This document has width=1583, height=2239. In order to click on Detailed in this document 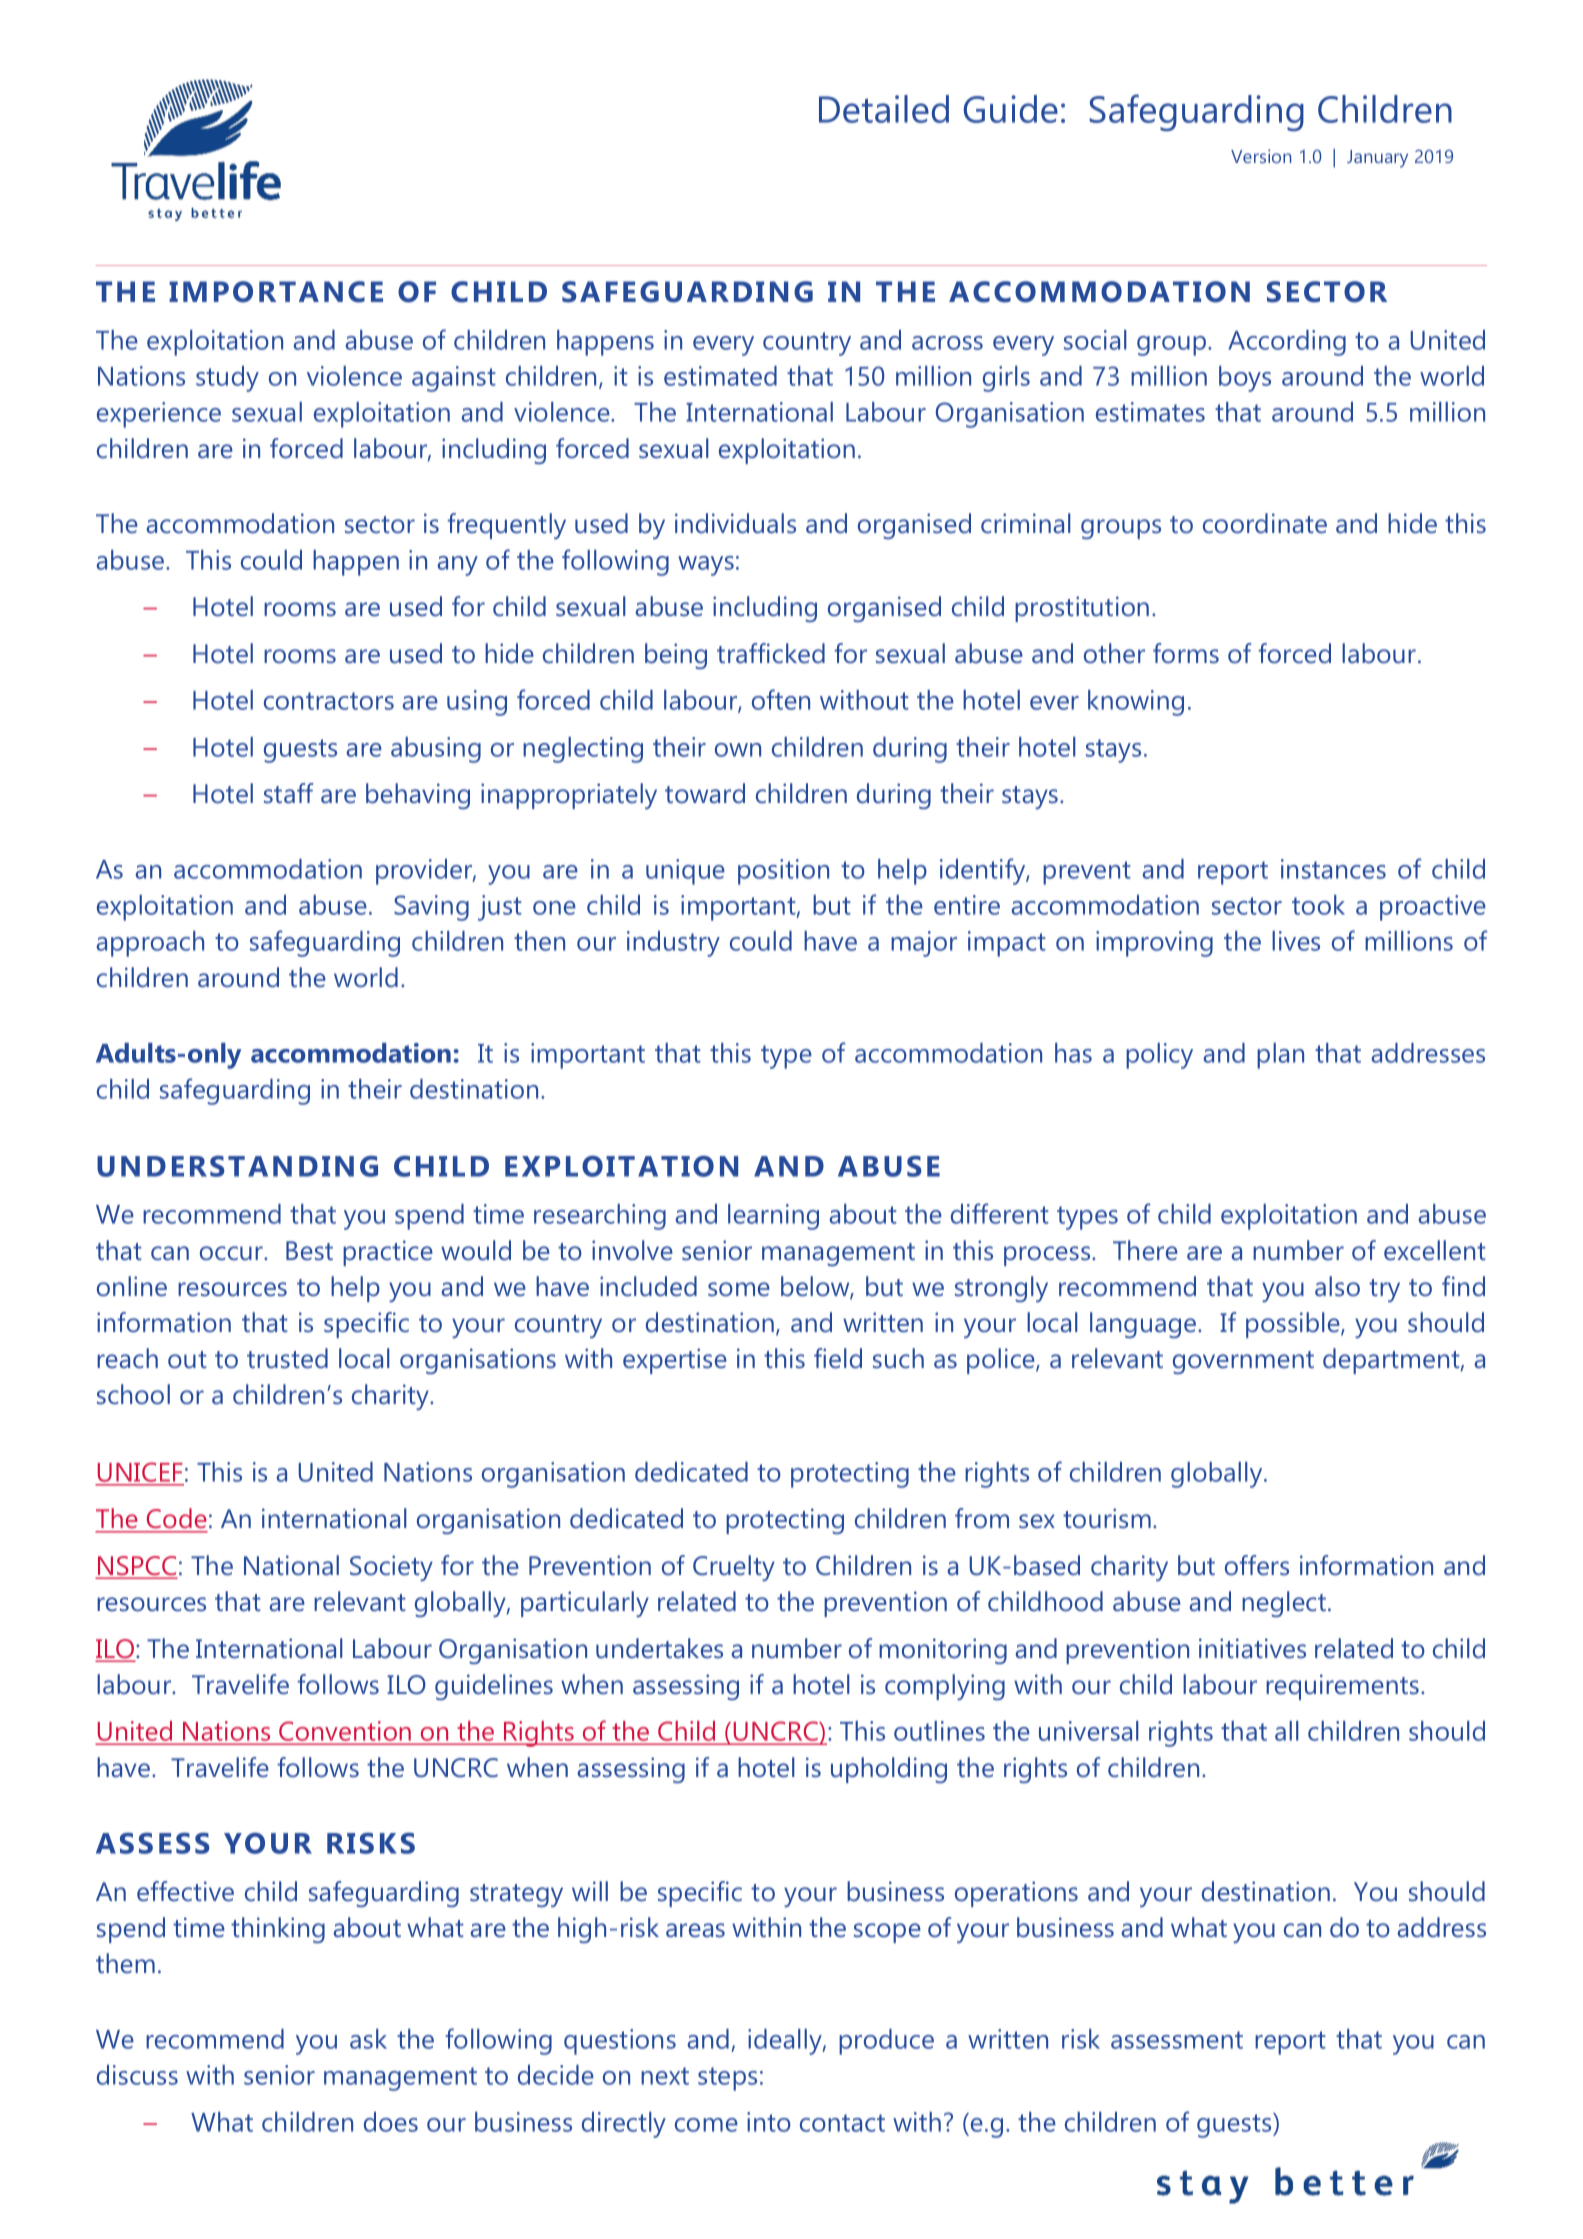, I will do `click(884, 109)`.
